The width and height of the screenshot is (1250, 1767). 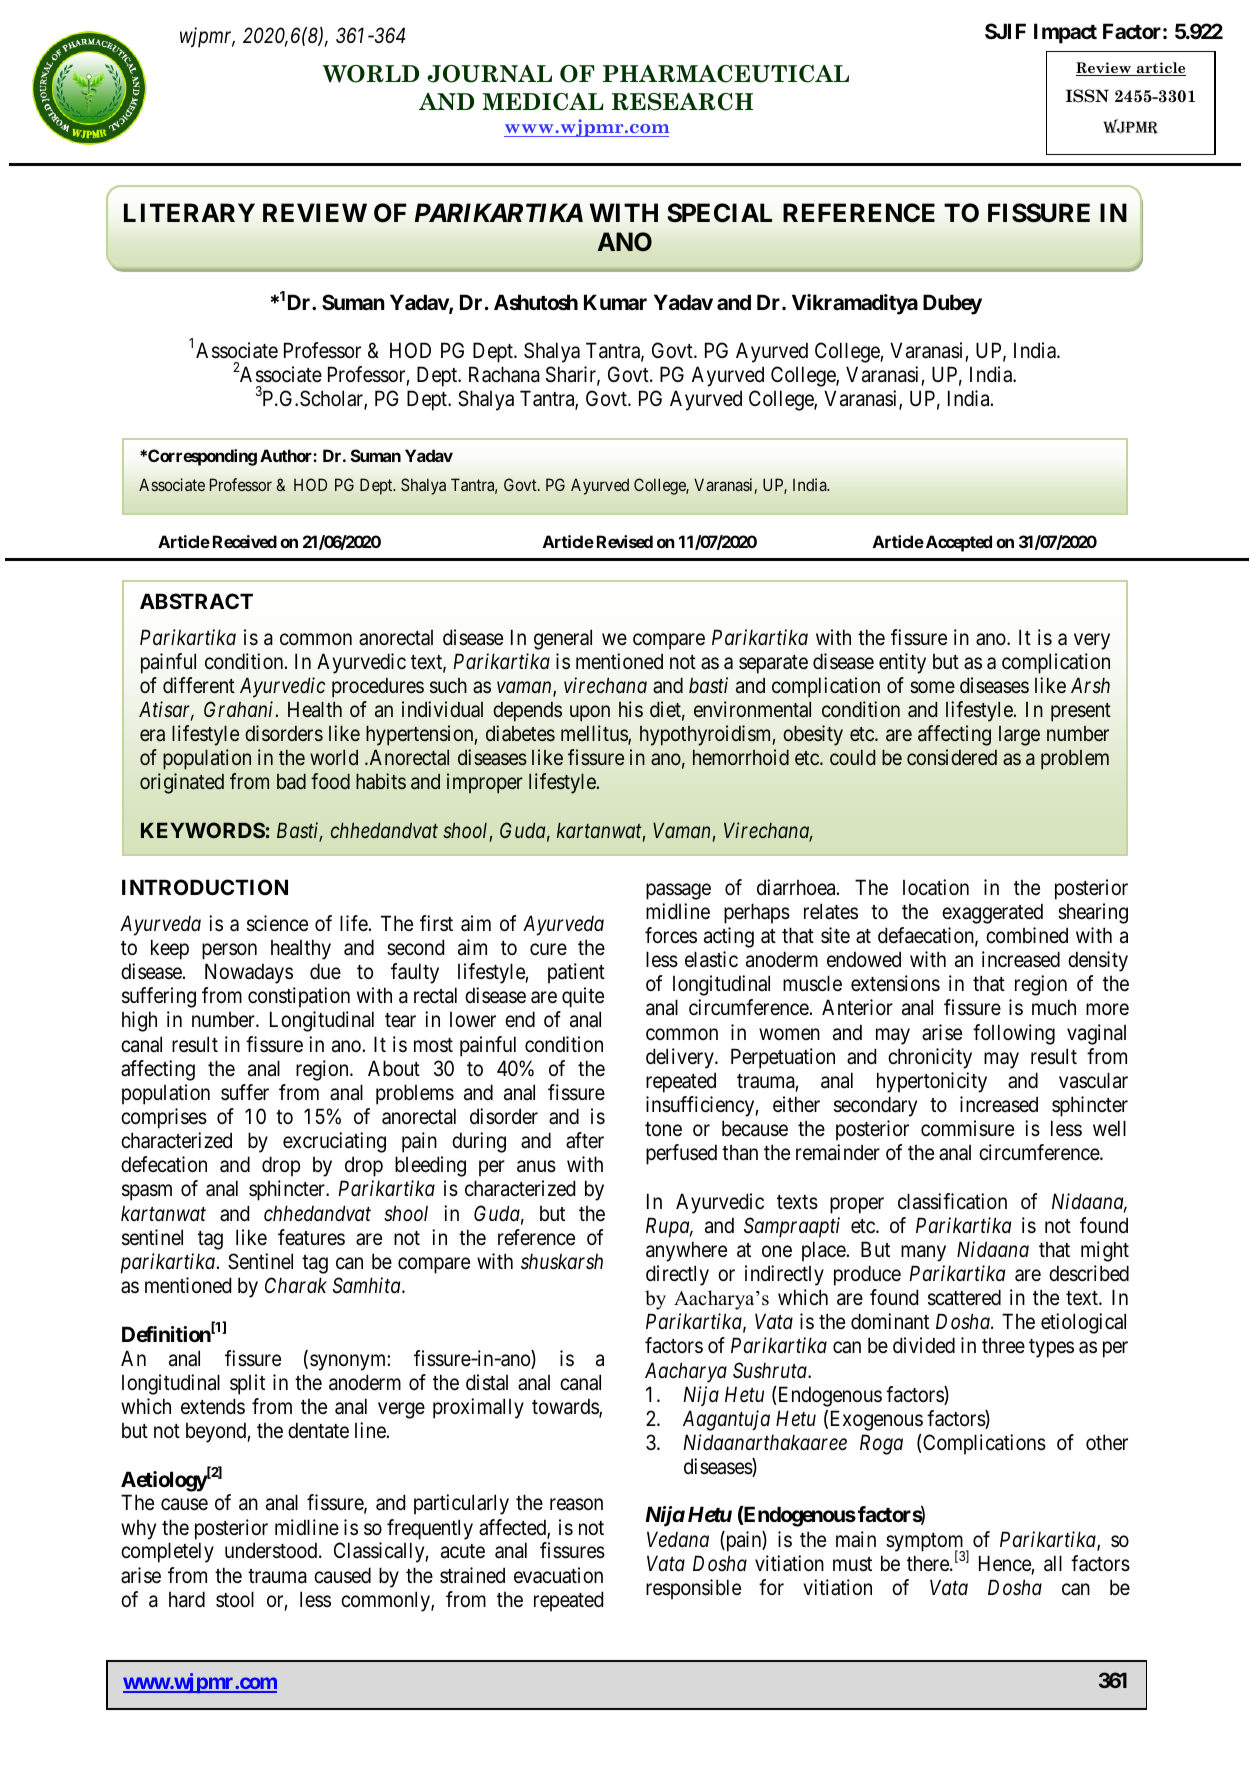 What do you see at coordinates (719, 213) in the screenshot?
I see `SPECIAL` at bounding box center [719, 213].
